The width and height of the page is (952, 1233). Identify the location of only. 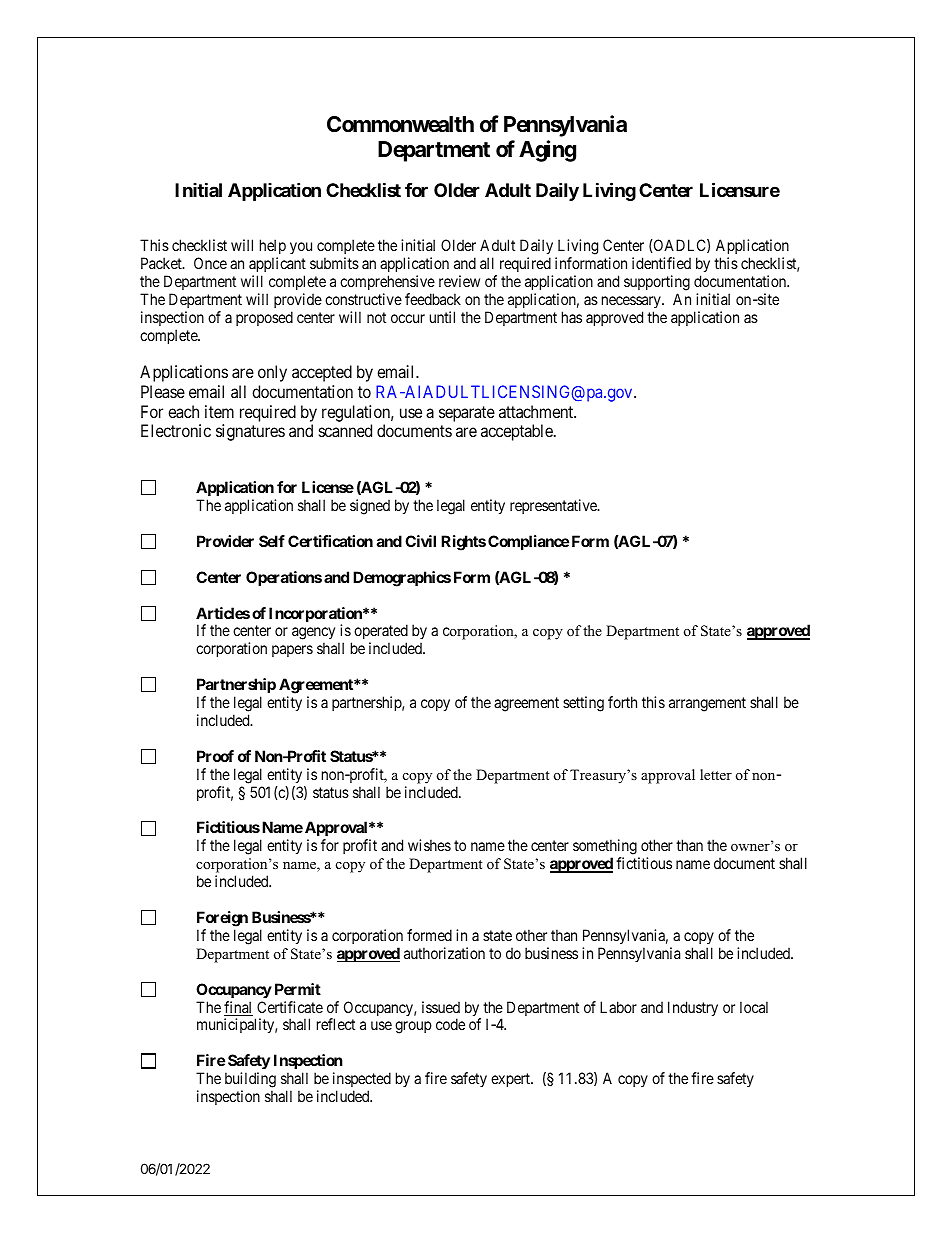
(272, 373).
